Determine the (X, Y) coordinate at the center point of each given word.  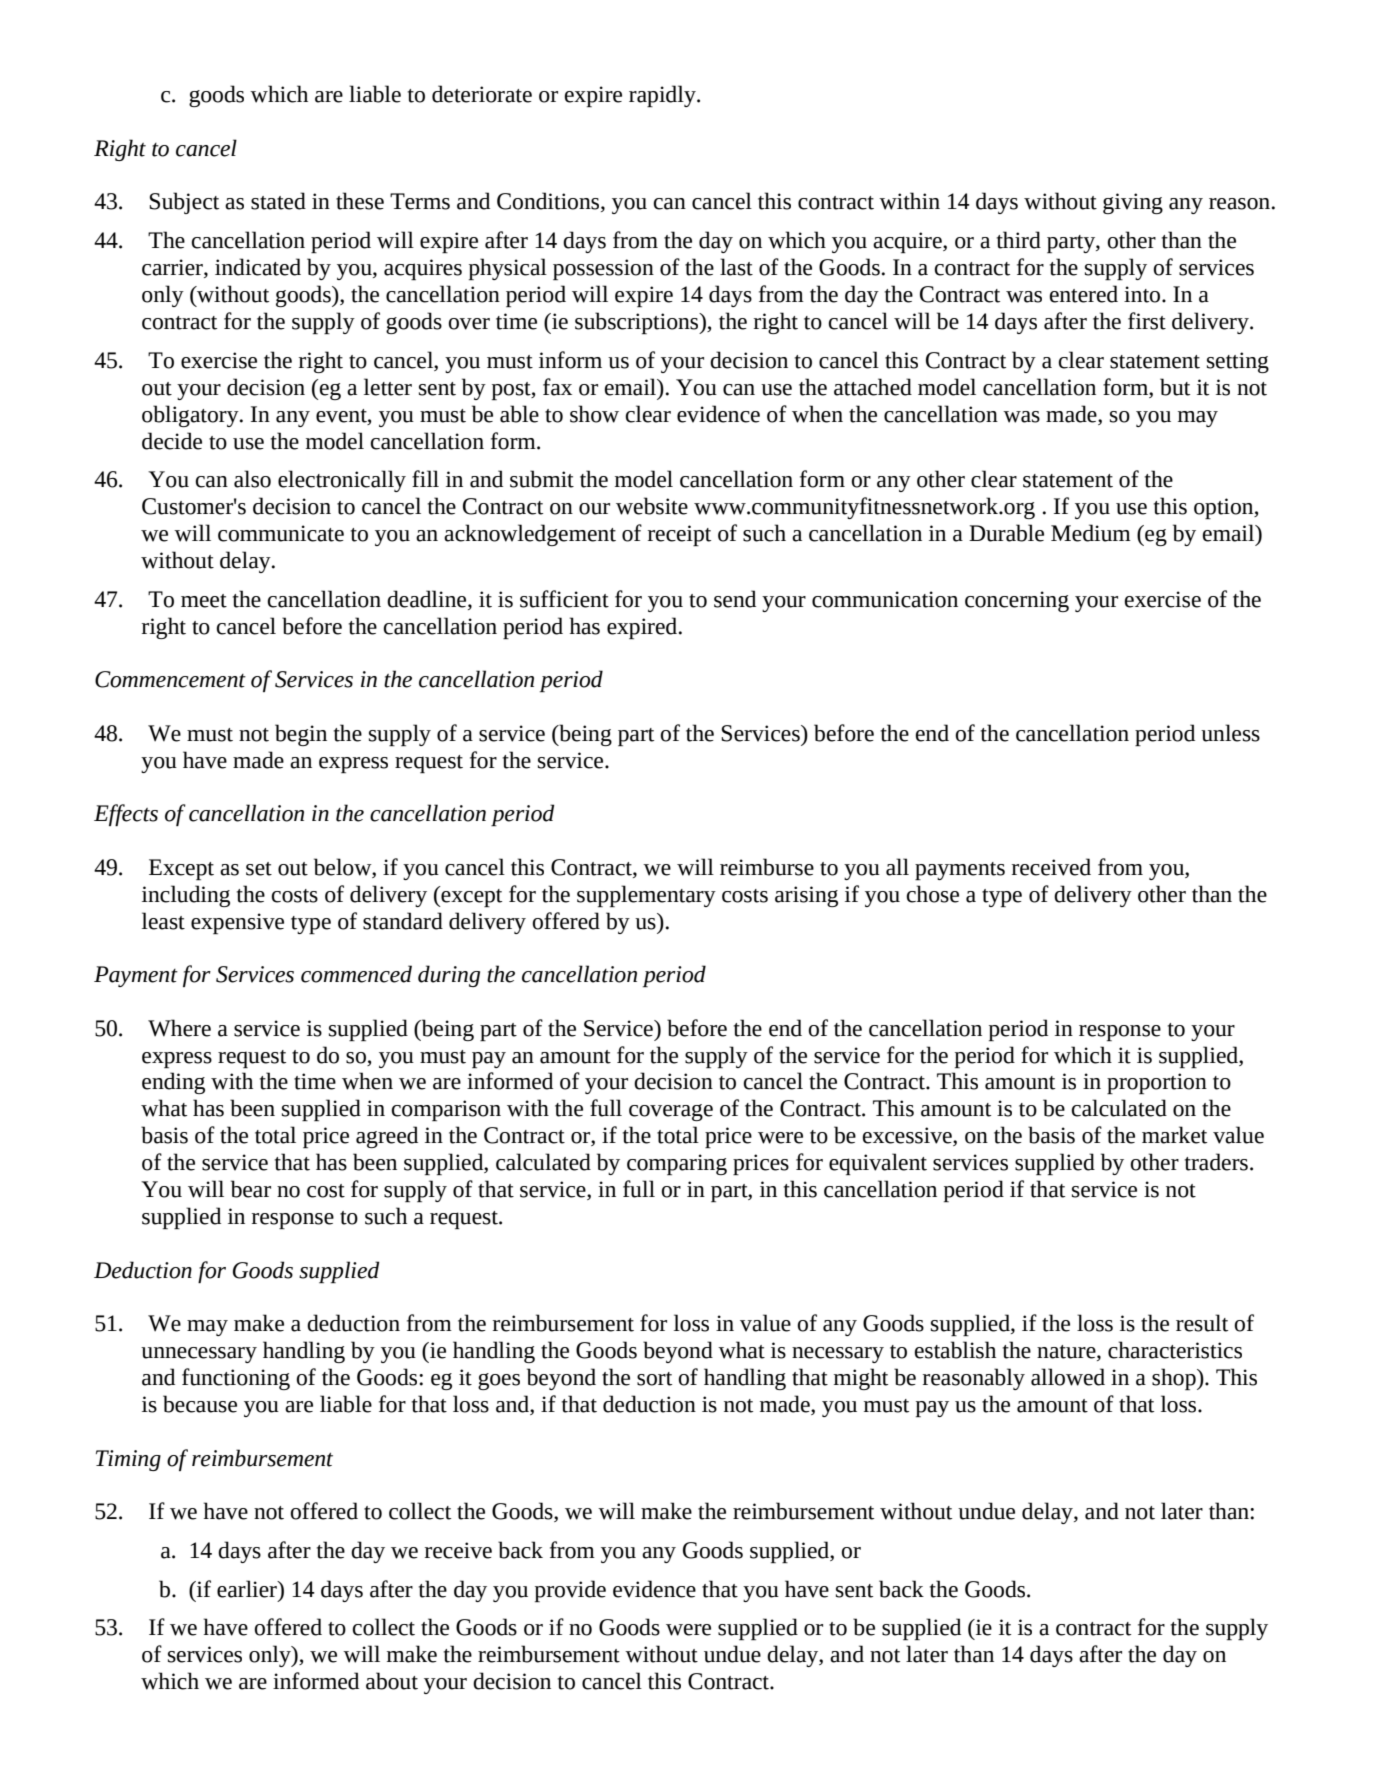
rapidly (663, 96)
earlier (248, 1589)
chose (932, 894)
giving (1133, 203)
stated (278, 201)
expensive (237, 923)
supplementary (646, 896)
